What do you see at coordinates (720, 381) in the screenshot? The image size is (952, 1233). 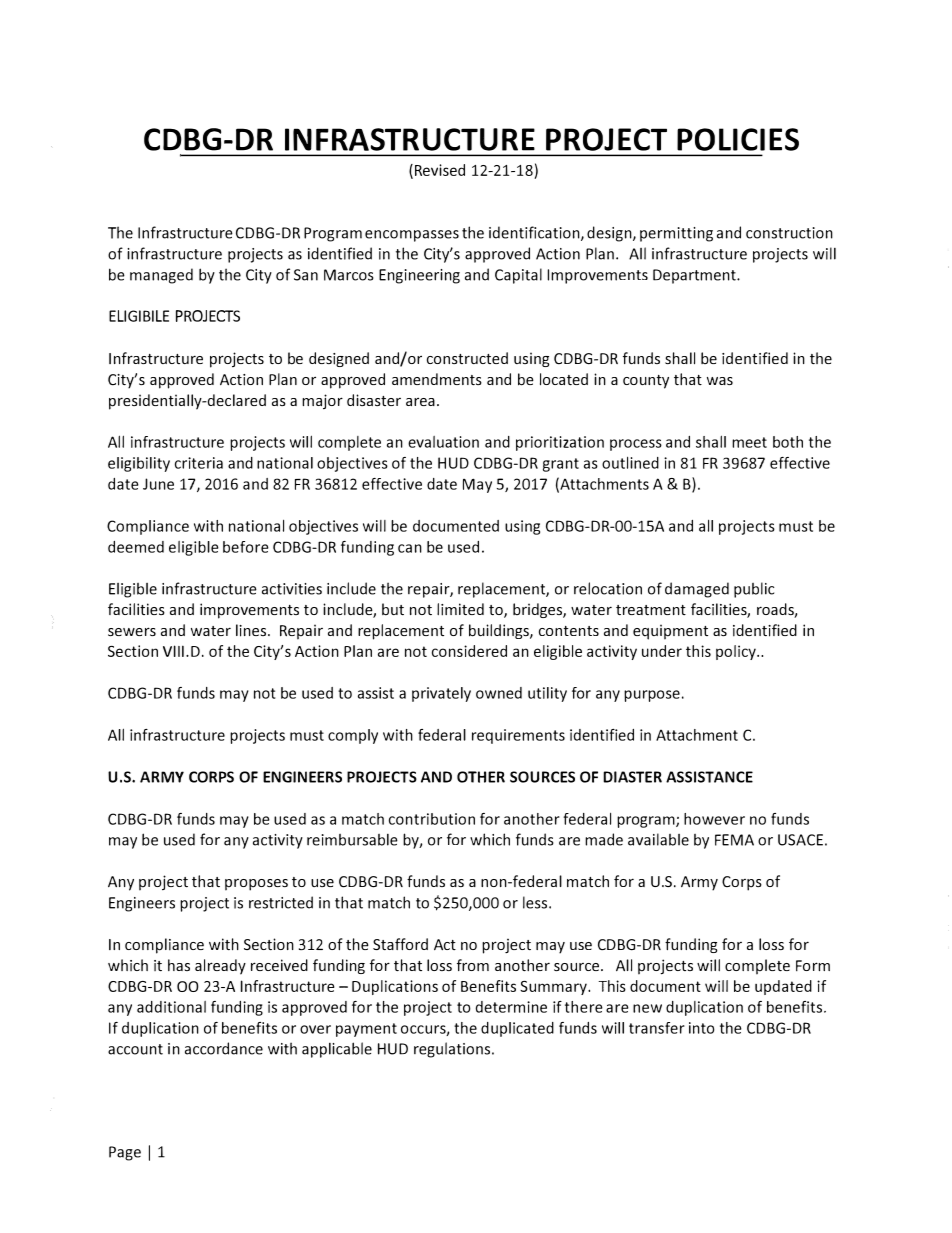 I see `was` at bounding box center [720, 381].
